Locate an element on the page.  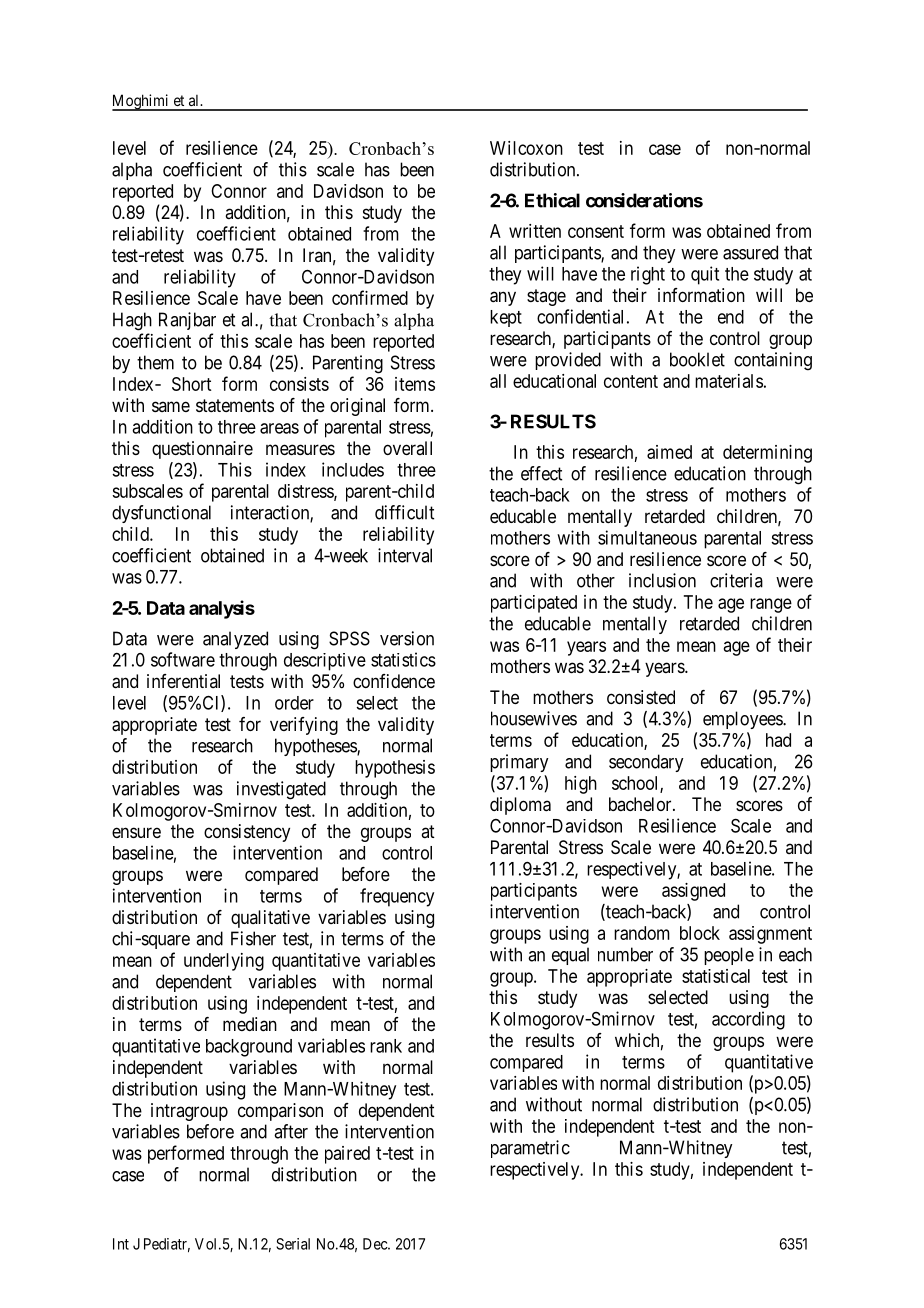
paired is located at coordinates (347, 1155).
